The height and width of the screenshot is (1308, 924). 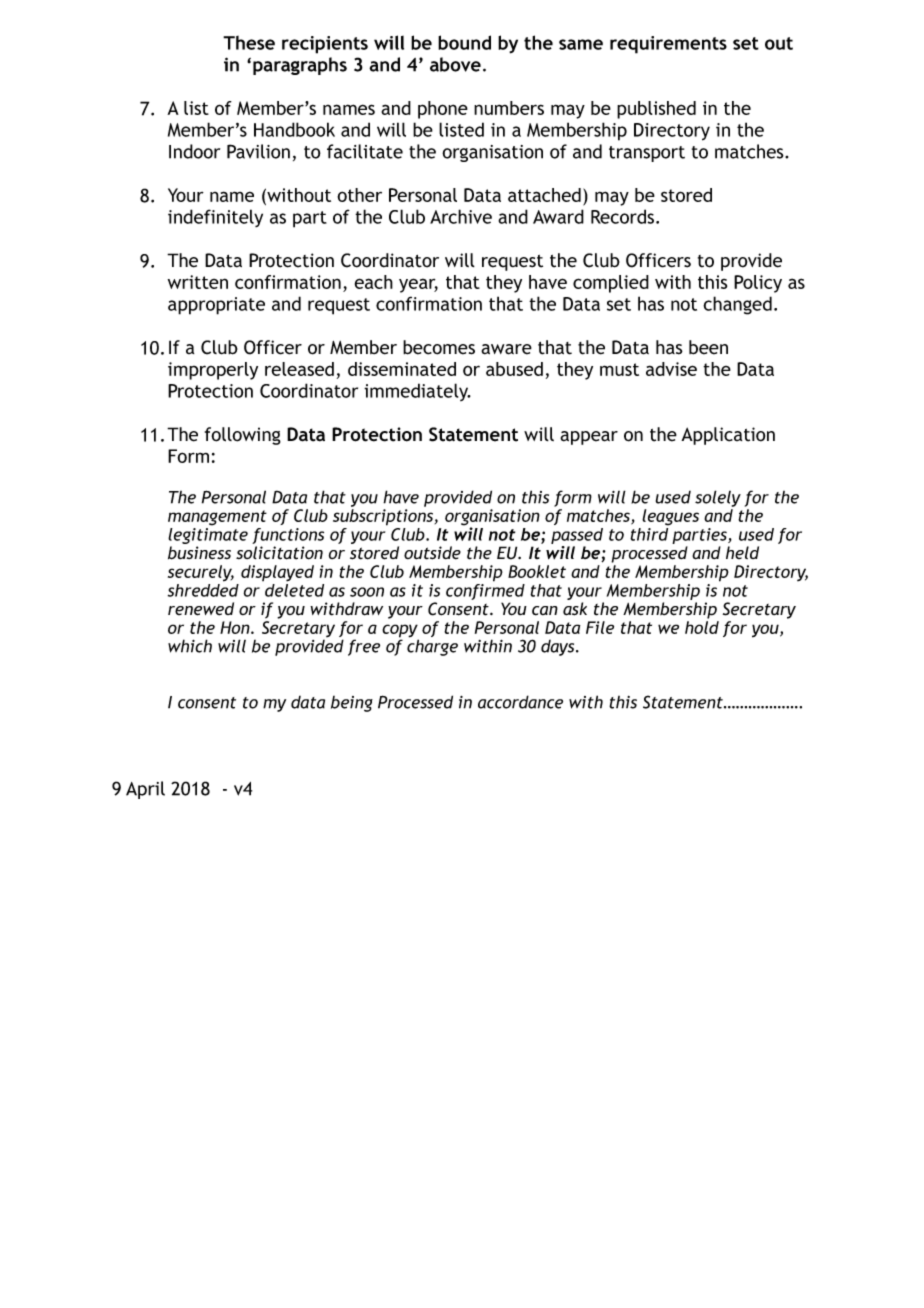 What do you see at coordinates (670, 517) in the screenshot?
I see `leagues` at bounding box center [670, 517].
